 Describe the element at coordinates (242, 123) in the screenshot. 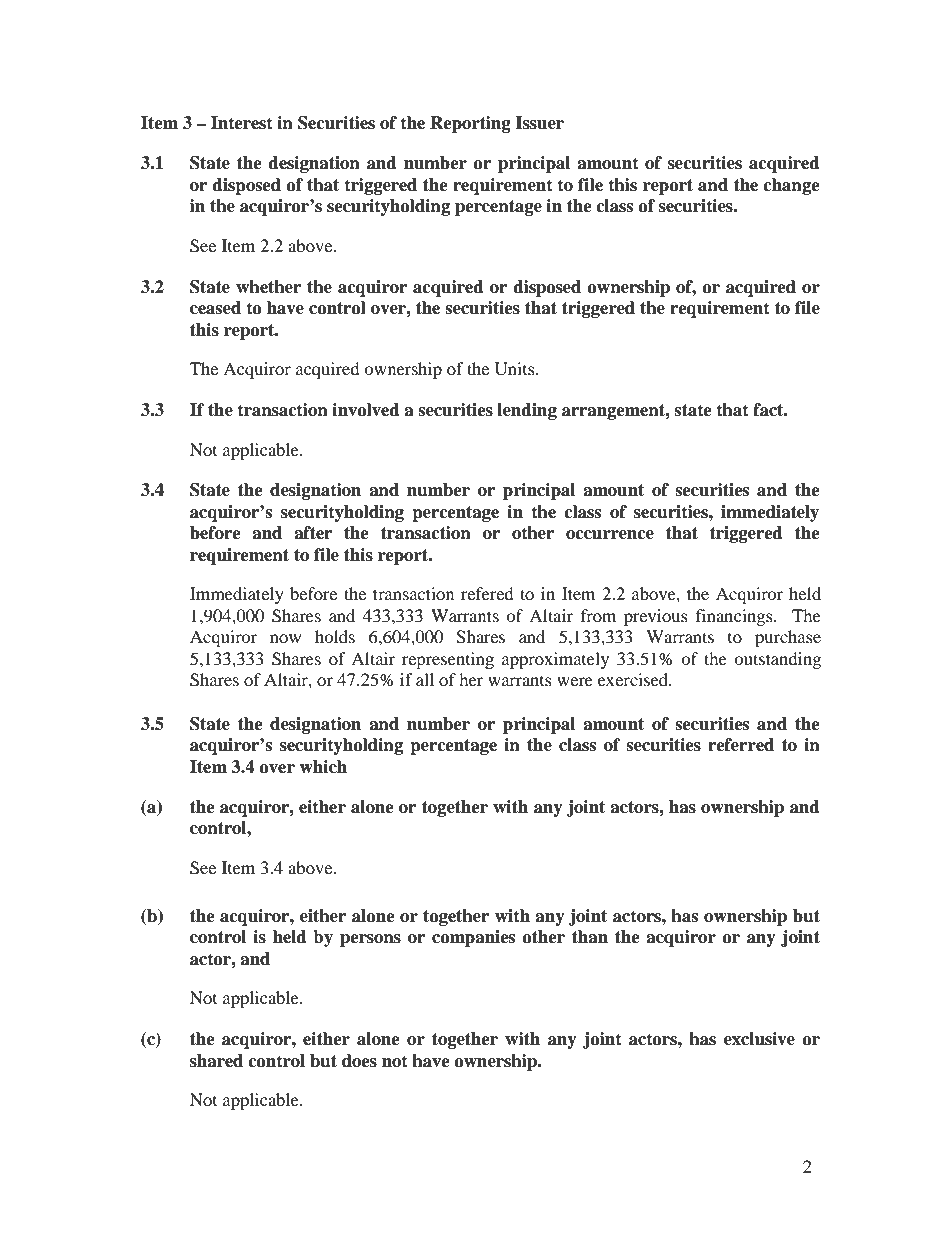

I see `Interest` at that location.
